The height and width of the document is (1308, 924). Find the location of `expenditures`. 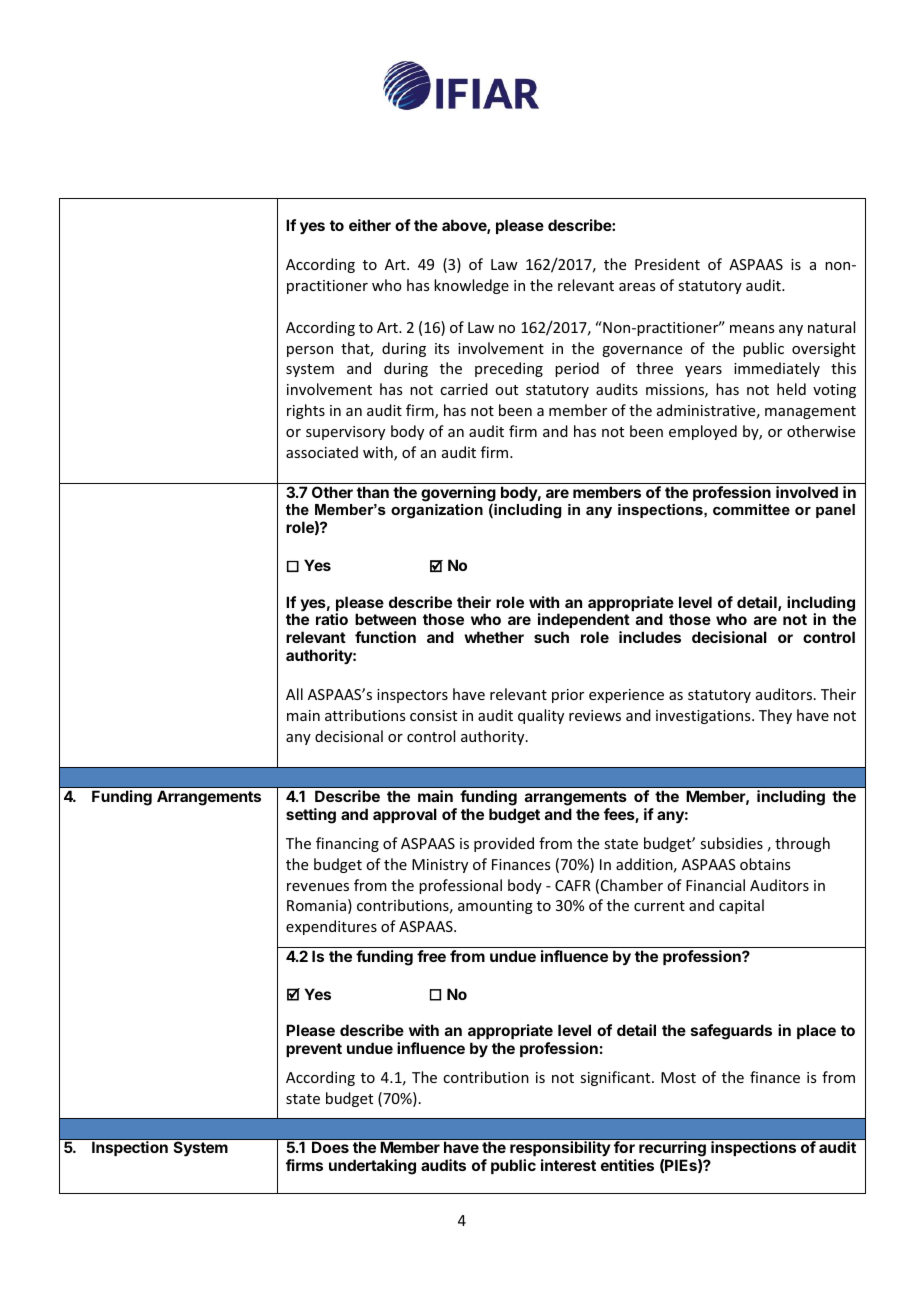

expenditures is located at coordinates (331, 927).
